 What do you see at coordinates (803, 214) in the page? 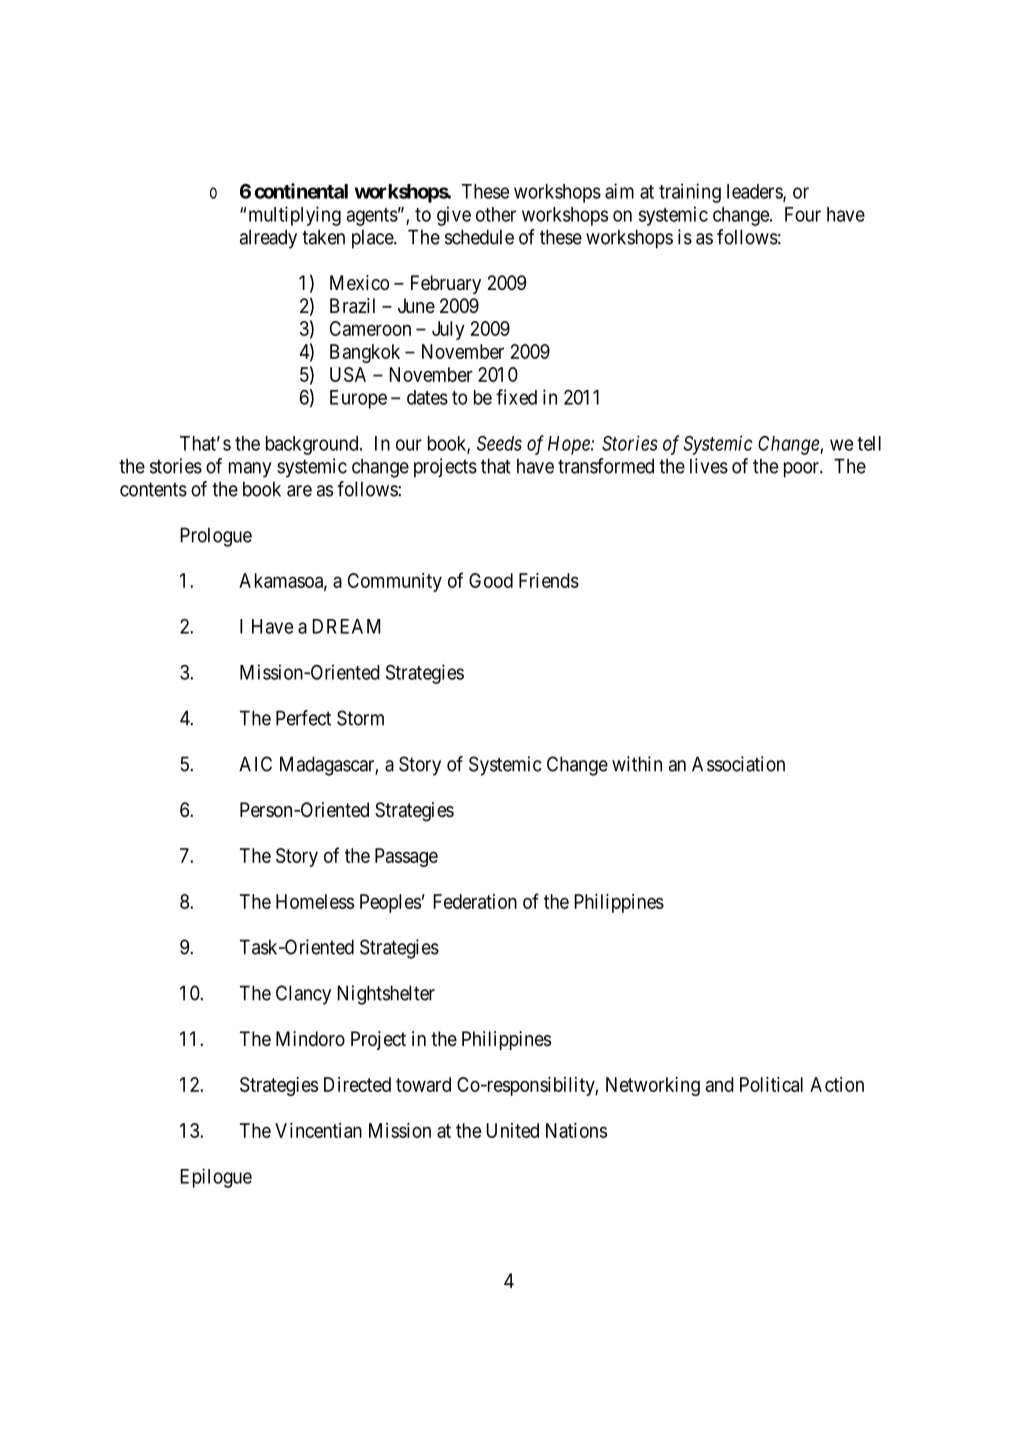
I see `Four` at bounding box center [803, 214].
